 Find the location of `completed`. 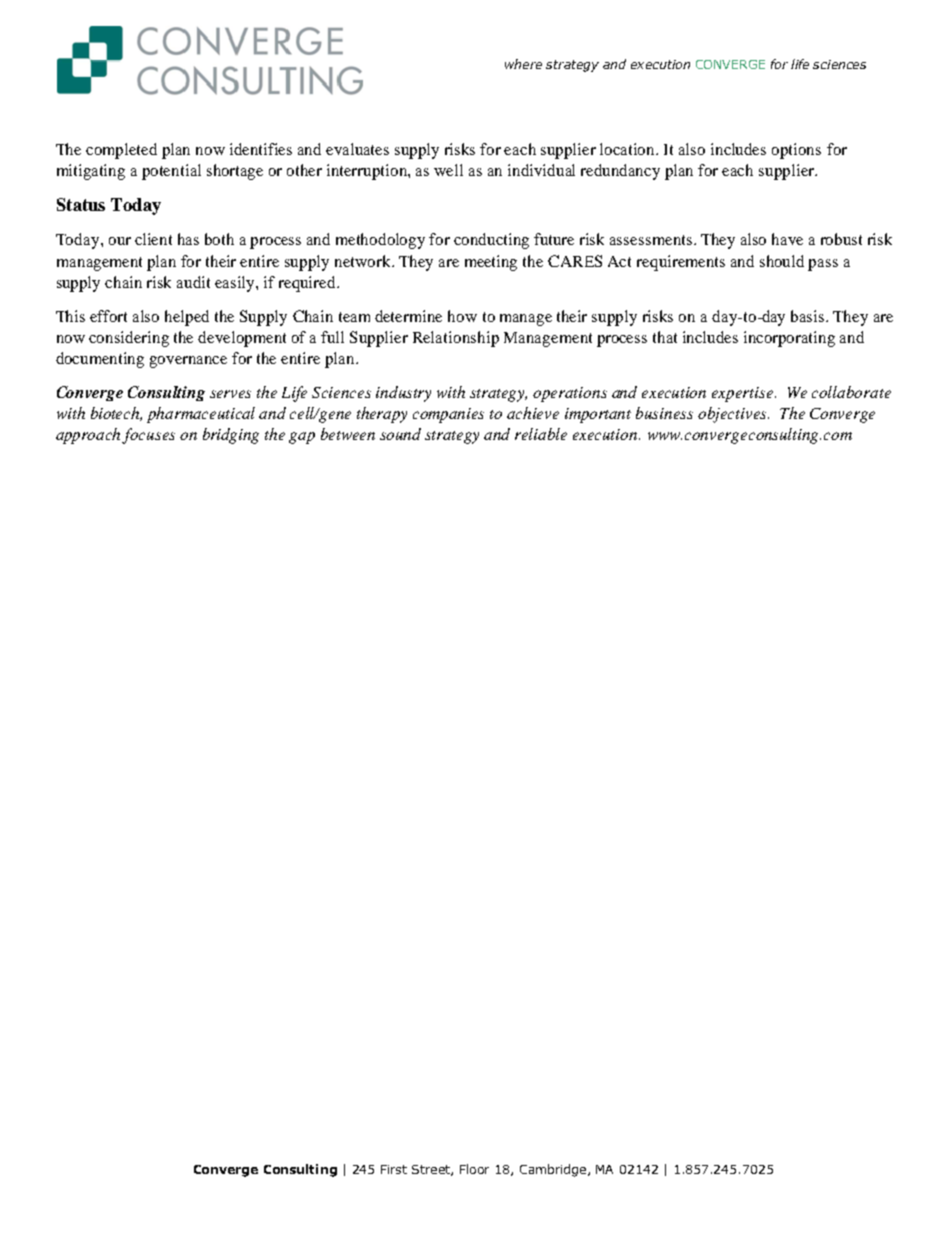

completed is located at coordinates (121, 151).
